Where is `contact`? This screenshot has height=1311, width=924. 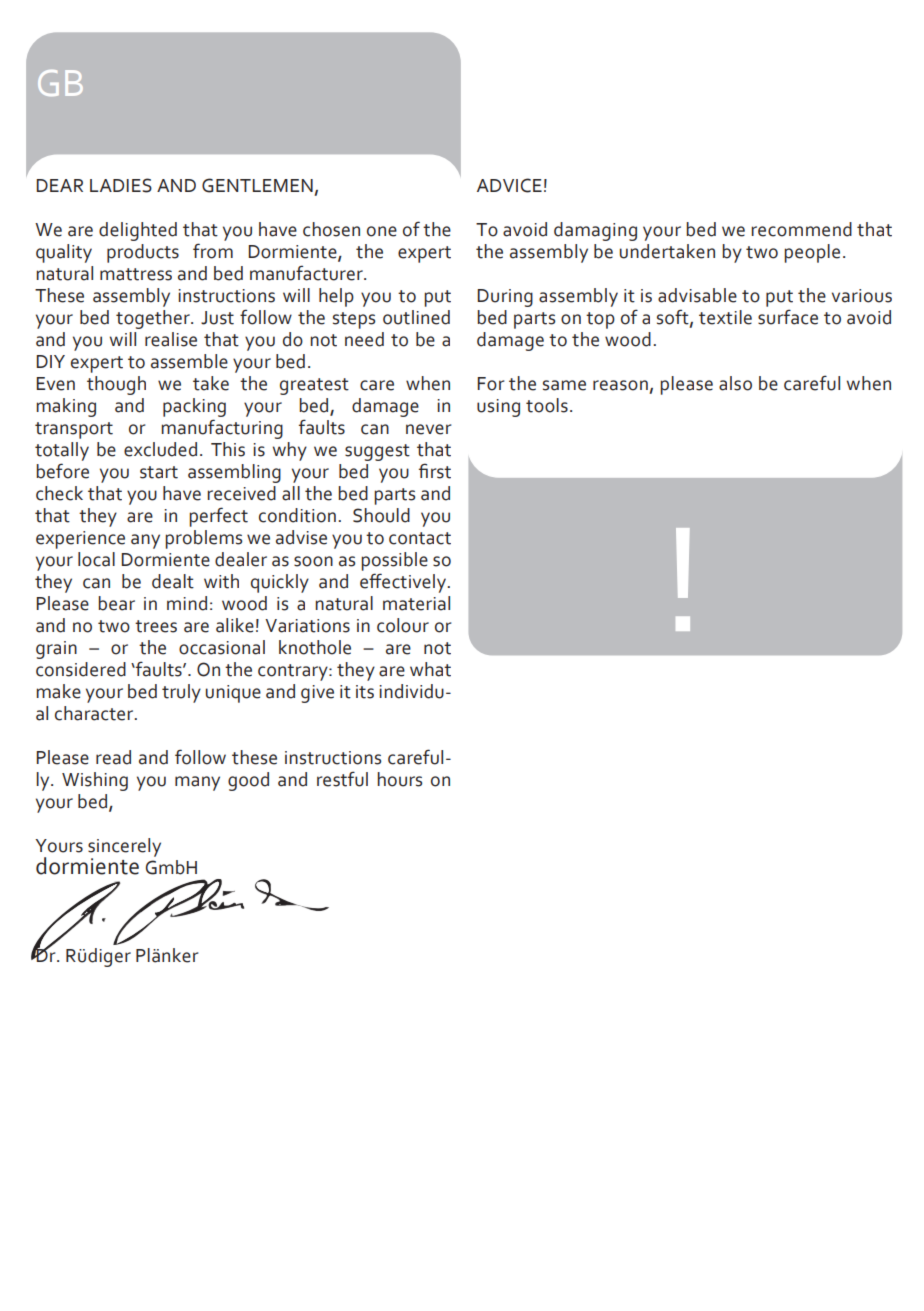
contact is located at coordinates (420, 538).
